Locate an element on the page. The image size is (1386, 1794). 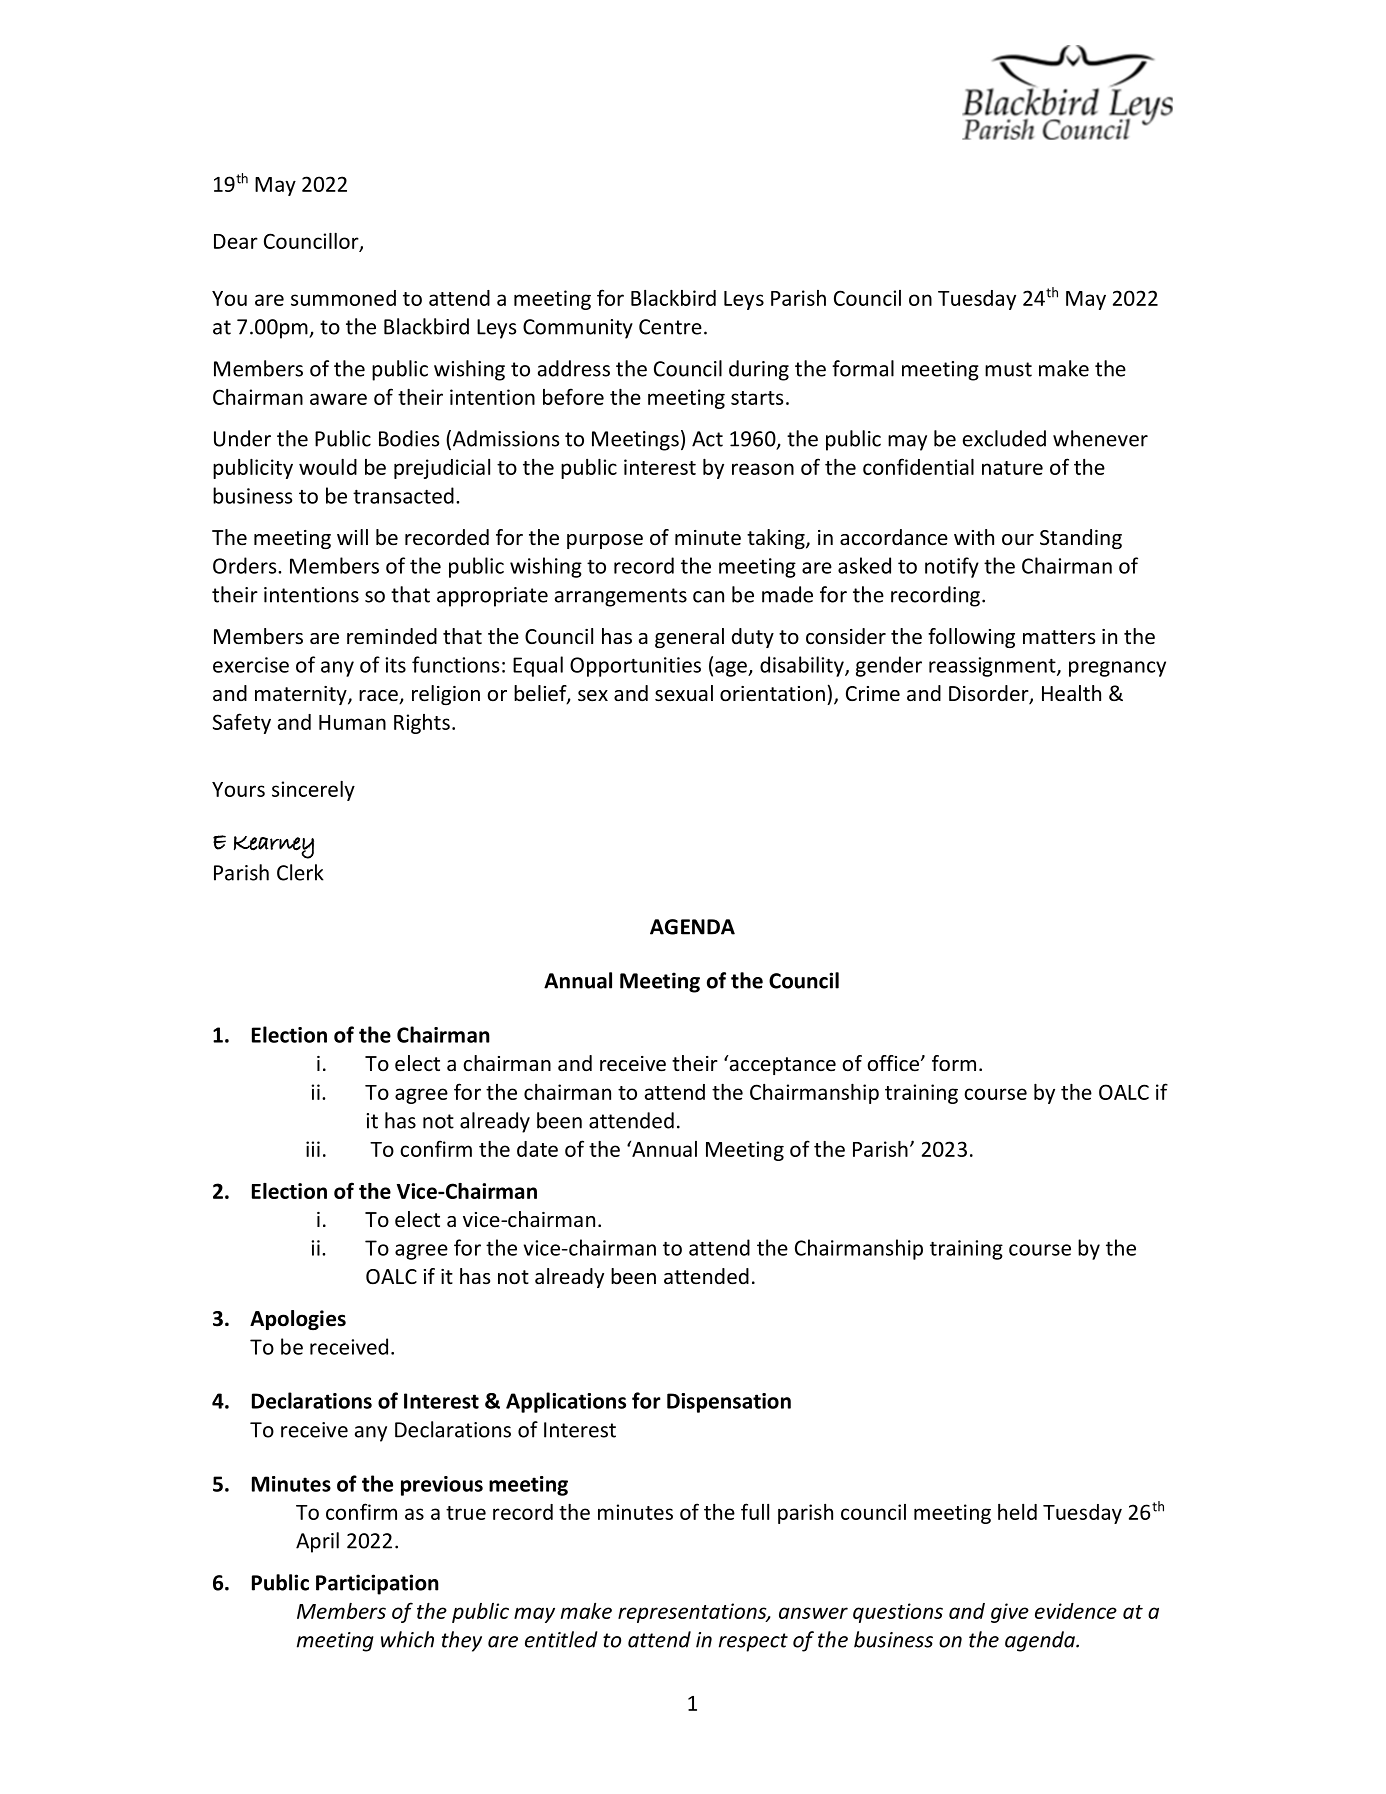
Clerk is located at coordinates (300, 872).
